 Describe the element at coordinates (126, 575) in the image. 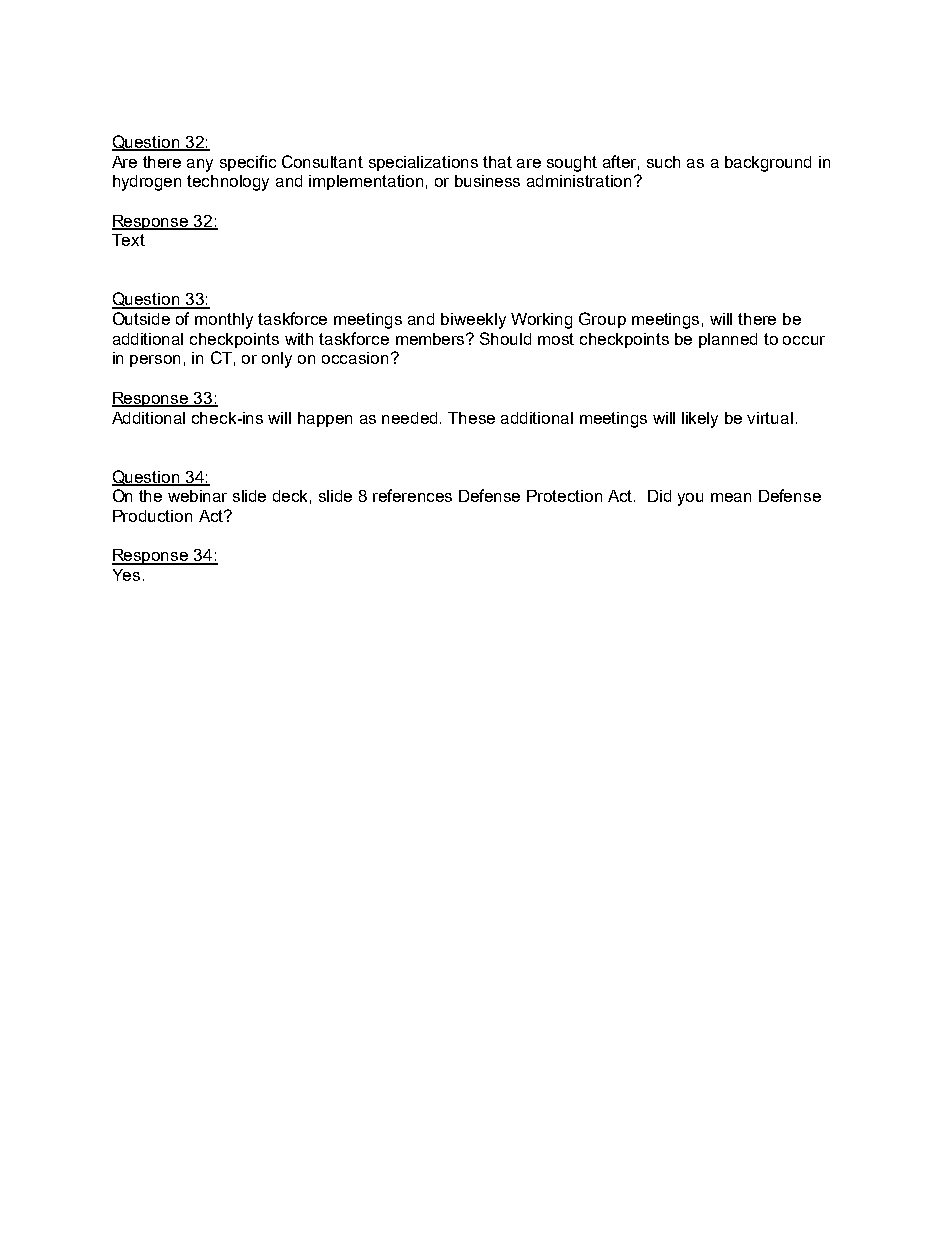

I see `Yes` at that location.
